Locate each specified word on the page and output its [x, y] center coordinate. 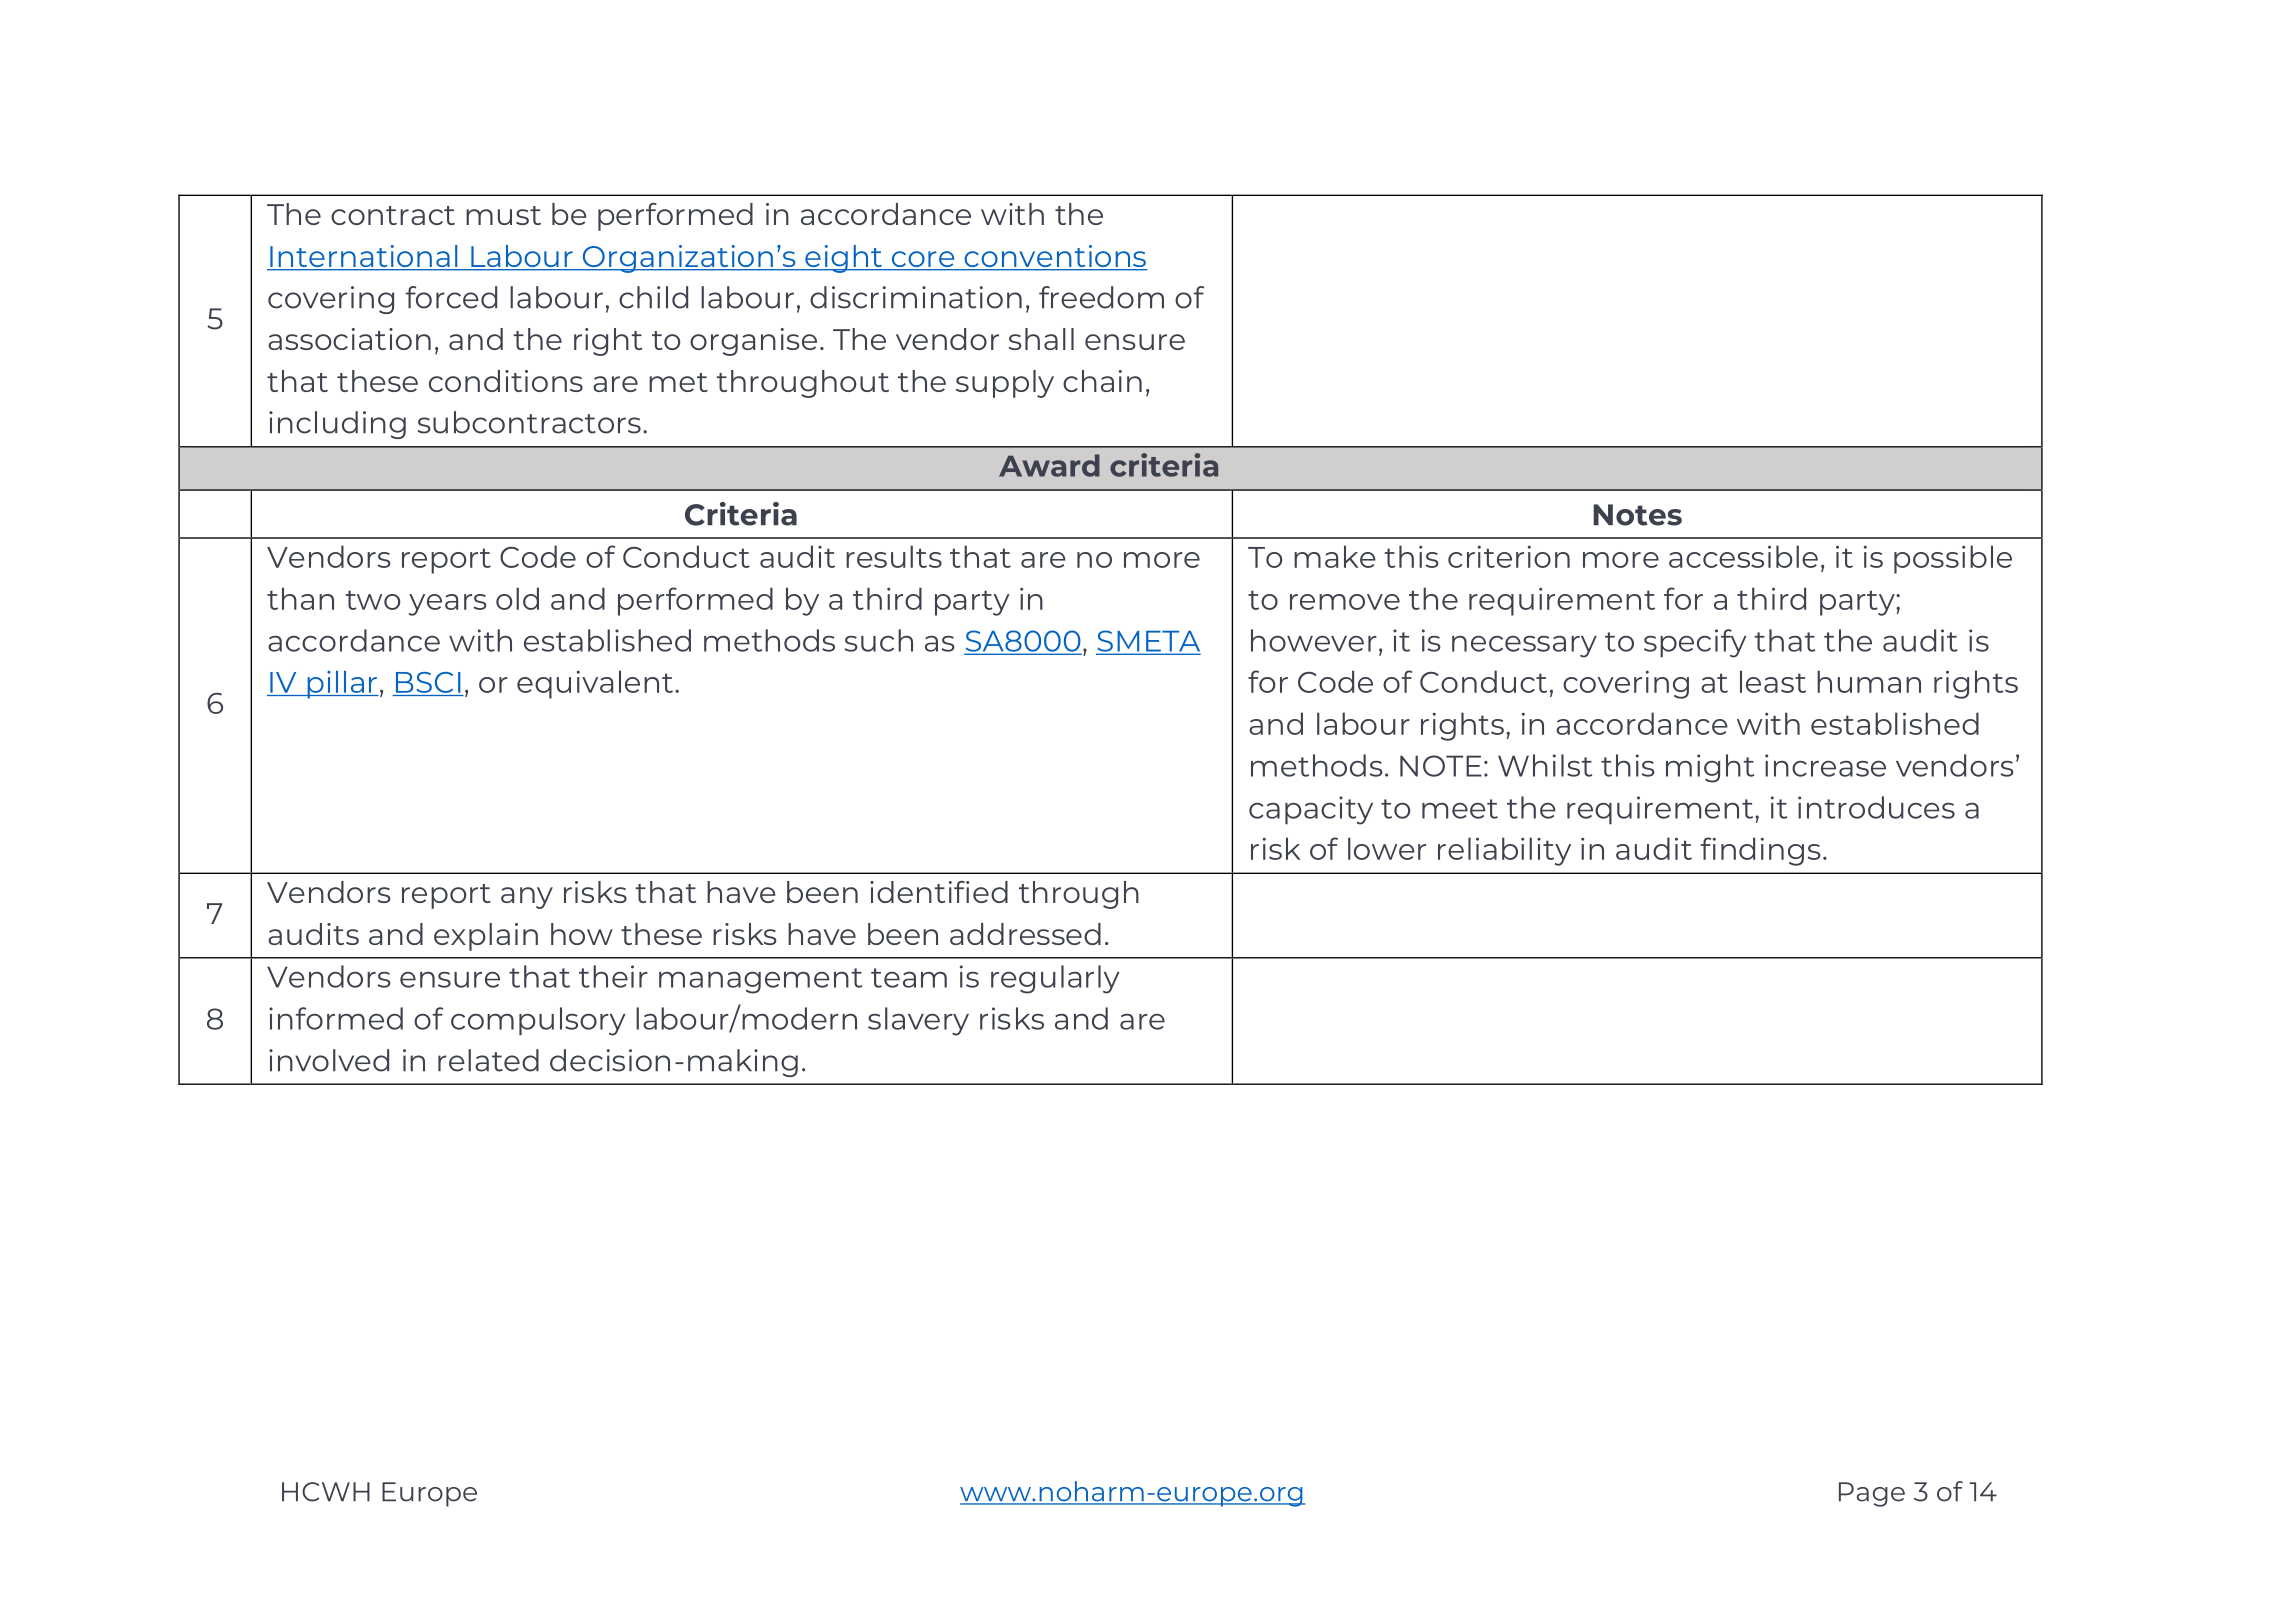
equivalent [596, 684]
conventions [1054, 257]
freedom [1101, 297]
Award [1049, 465]
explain [486, 937]
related [488, 1060]
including [337, 425]
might [1710, 768]
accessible [1743, 556]
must [503, 215]
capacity [1311, 810]
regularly [1055, 979]
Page [1872, 1494]
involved [329, 1060]
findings [1761, 851]
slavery [918, 1021]
